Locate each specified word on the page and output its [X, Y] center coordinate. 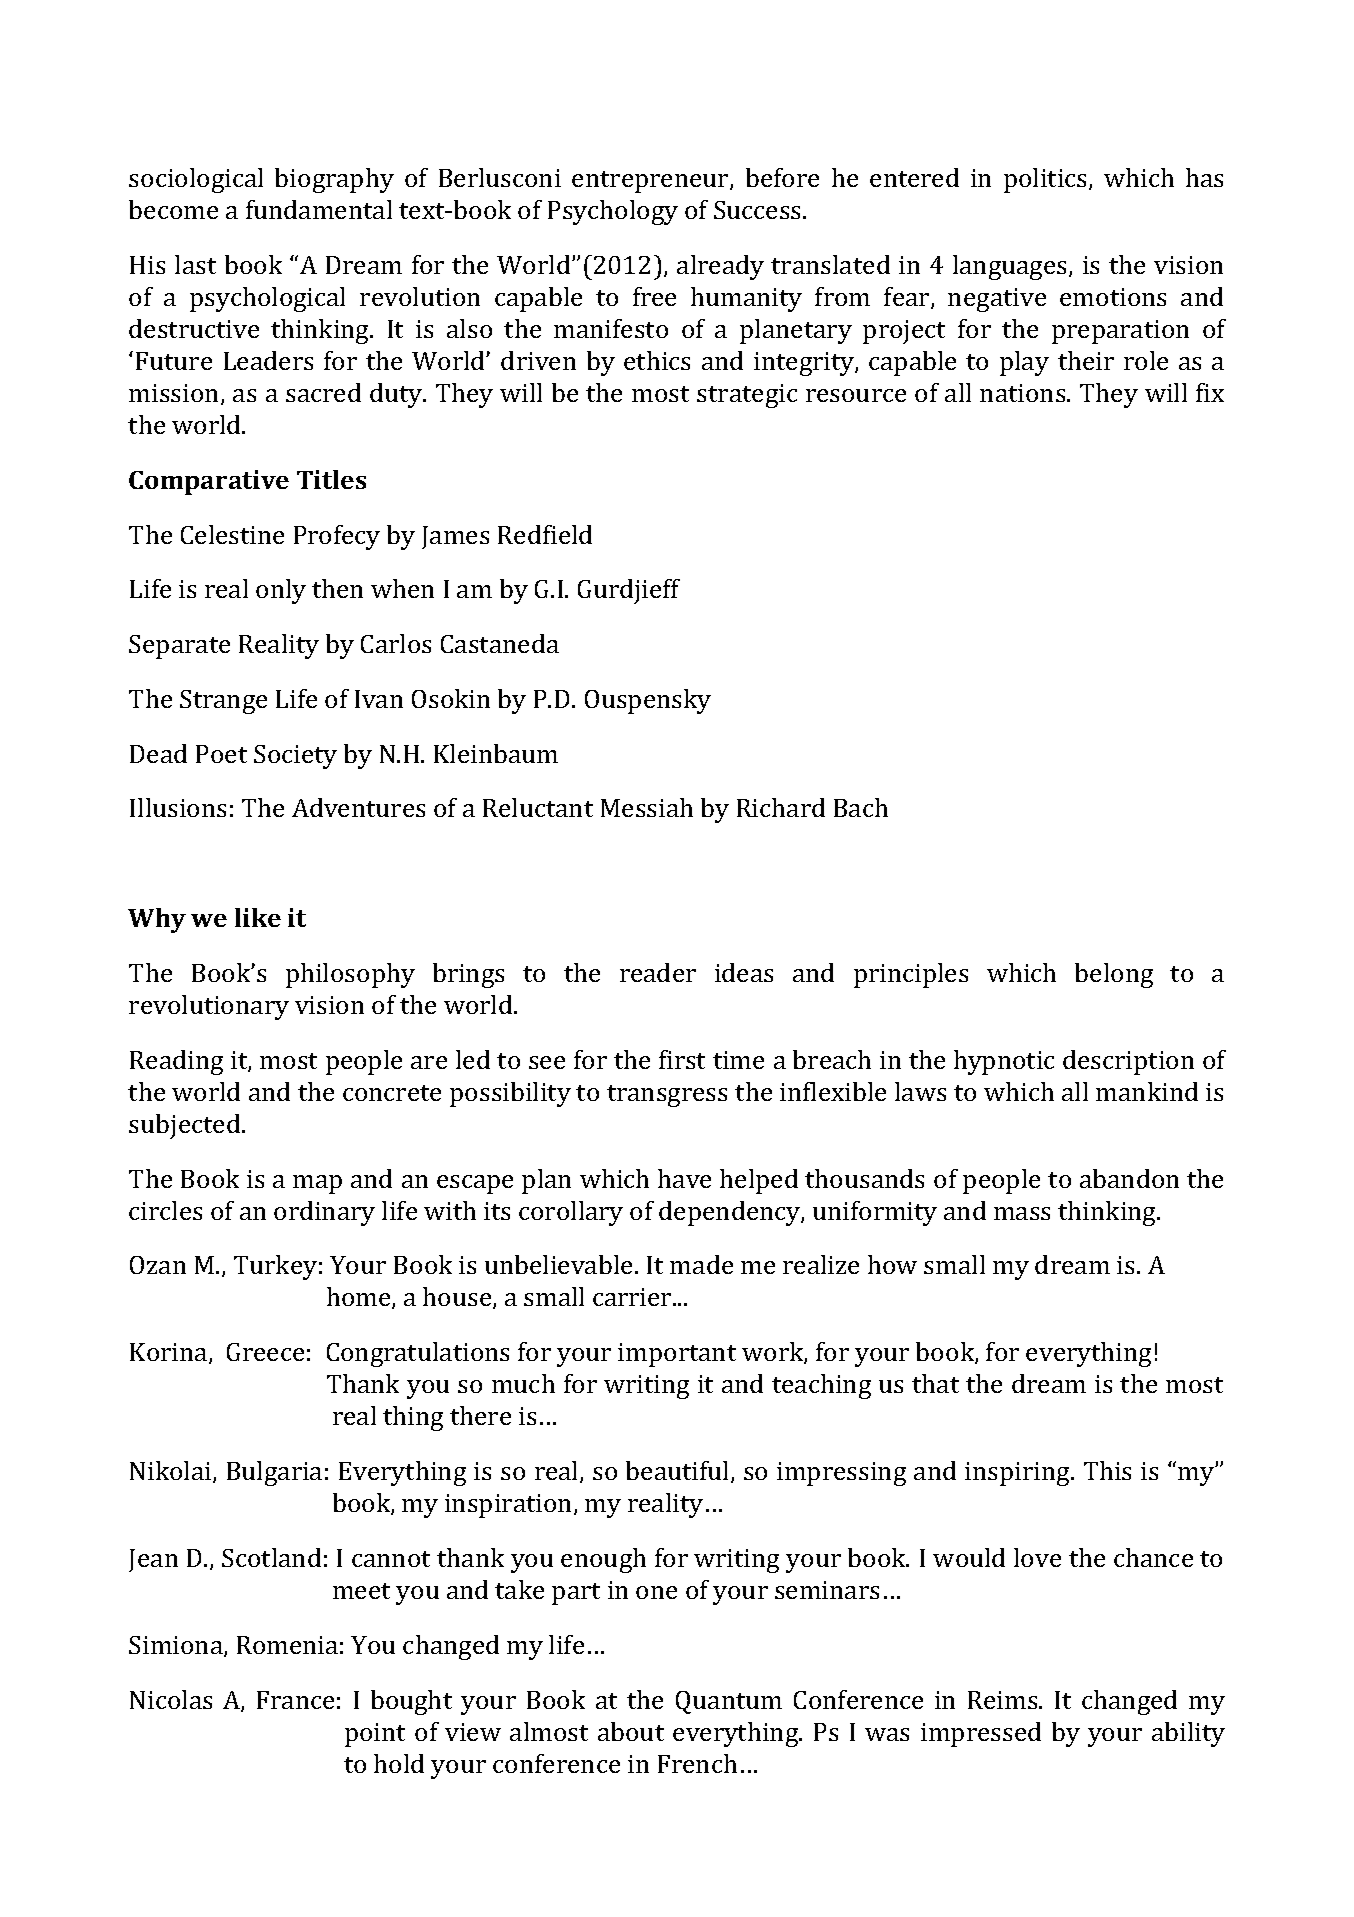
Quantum [729, 1702]
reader [658, 972]
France [295, 1700]
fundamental [319, 209]
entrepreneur [651, 182]
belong [1114, 975]
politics [1047, 180]
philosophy [350, 975]
